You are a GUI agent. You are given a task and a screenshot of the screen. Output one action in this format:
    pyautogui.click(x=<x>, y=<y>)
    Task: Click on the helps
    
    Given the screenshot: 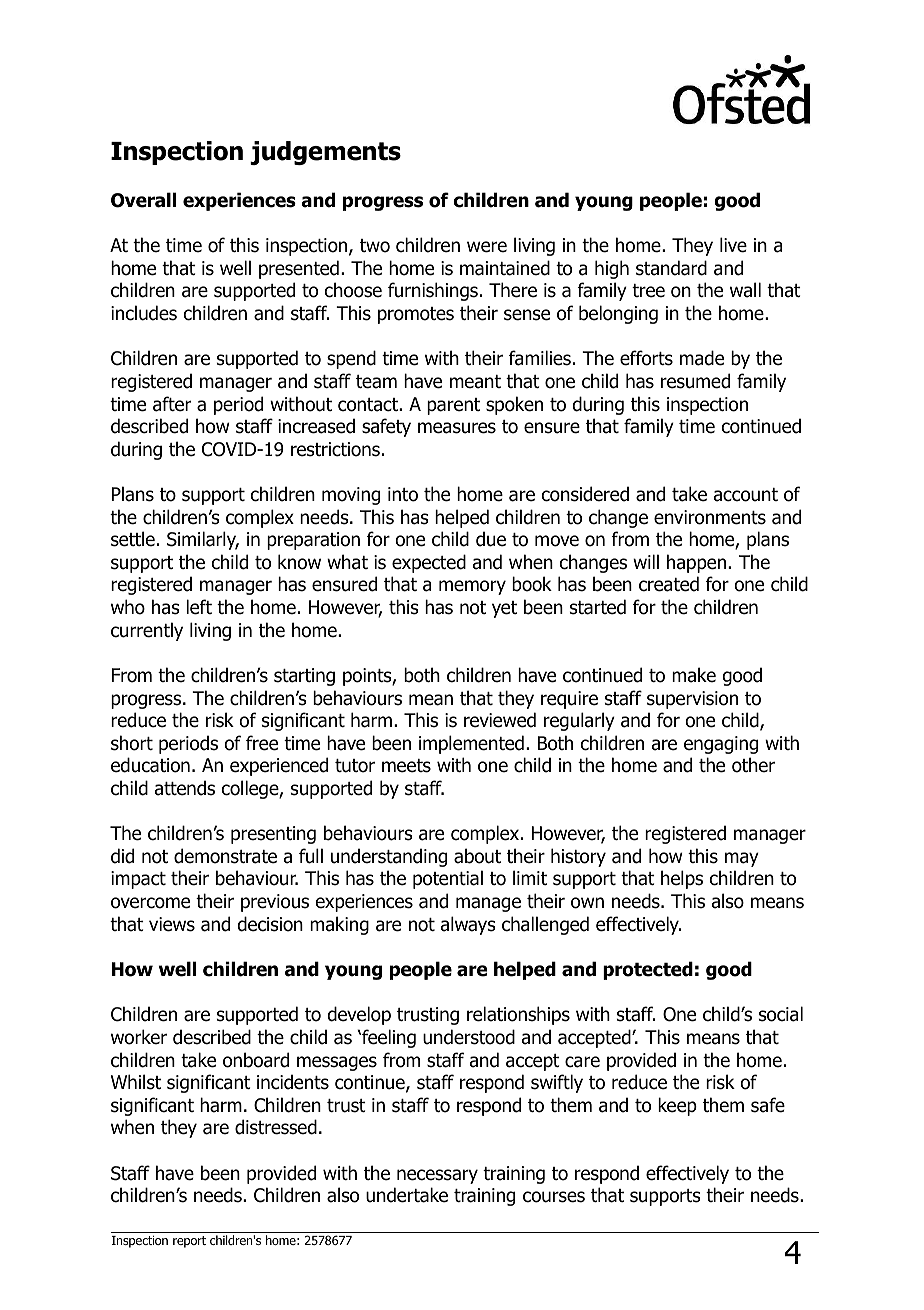 What is the action you would take?
    pyautogui.click(x=682, y=879)
